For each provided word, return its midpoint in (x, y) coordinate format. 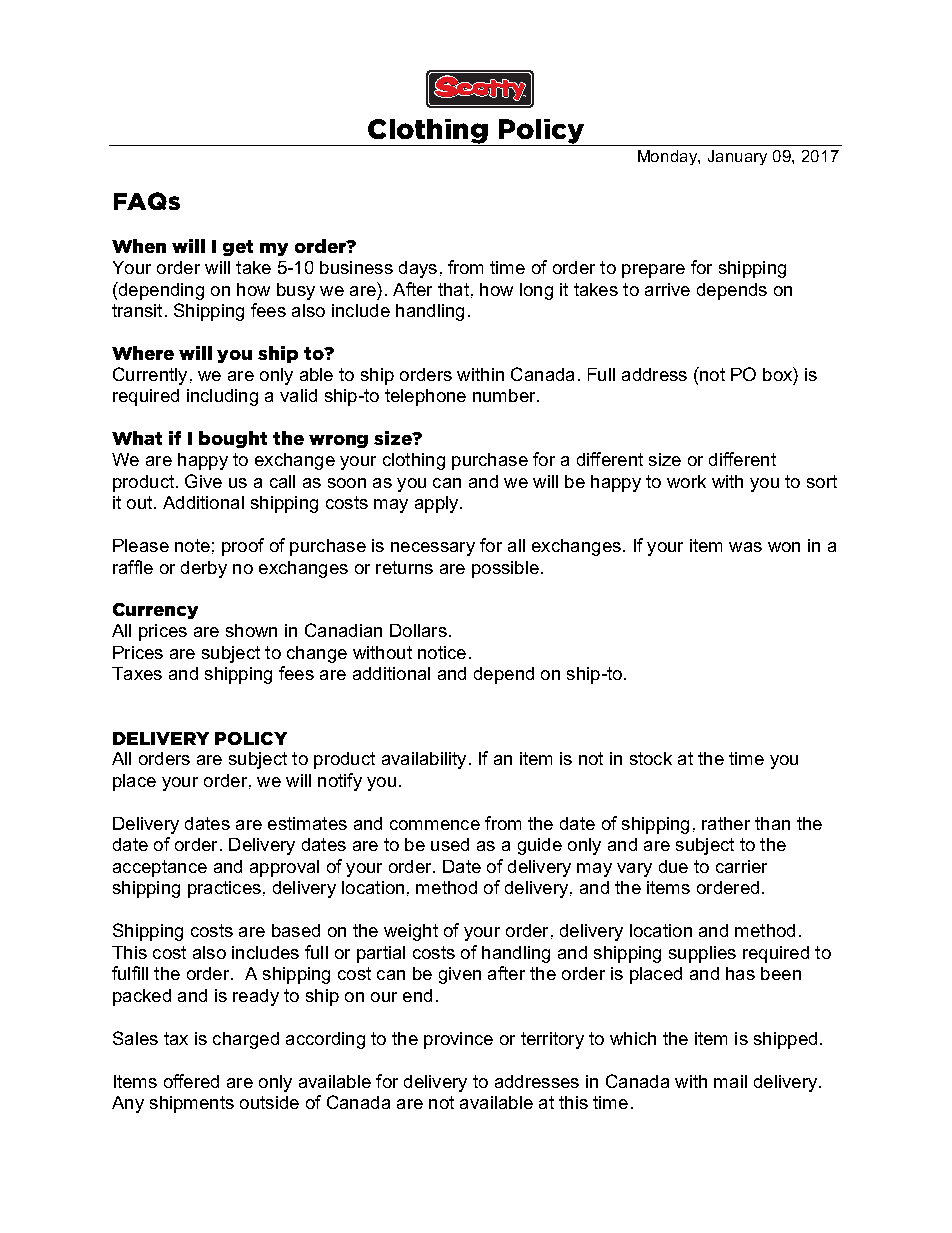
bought (233, 439)
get (238, 248)
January (737, 157)
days (418, 269)
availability (424, 760)
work (686, 481)
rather (726, 823)
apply (438, 504)
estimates (307, 823)
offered (191, 1081)
